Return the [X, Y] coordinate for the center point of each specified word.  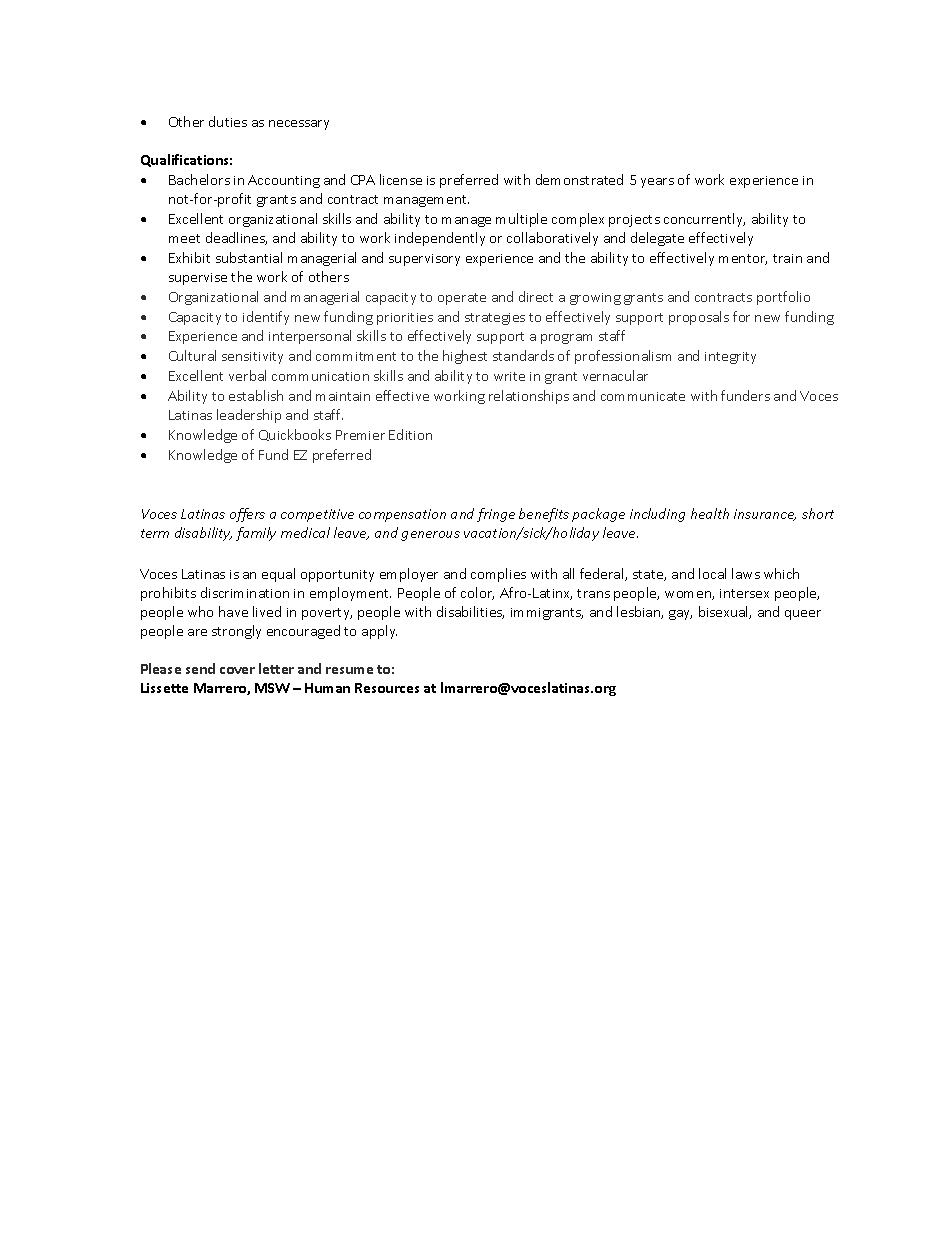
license [401, 179]
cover [237, 670]
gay [680, 615]
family [256, 534]
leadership [249, 416]
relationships [529, 397]
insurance [765, 515]
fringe [496, 515]
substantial [249, 257]
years [657, 183]
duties [228, 121]
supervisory [424, 260]
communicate [643, 396]
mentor [743, 259]
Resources [387, 688]
